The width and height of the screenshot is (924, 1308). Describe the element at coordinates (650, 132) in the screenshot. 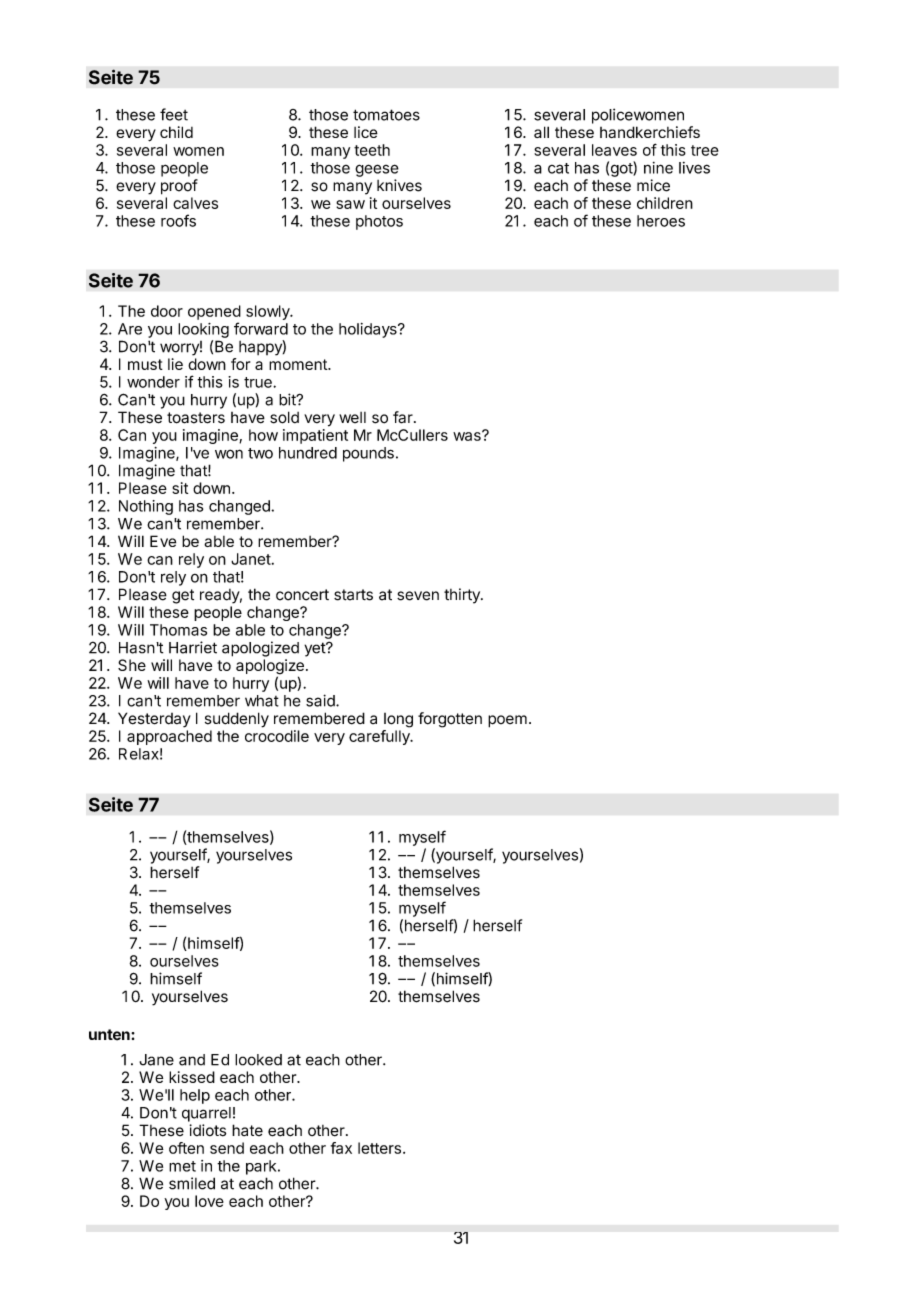

I see `handkerchiefs` at that location.
